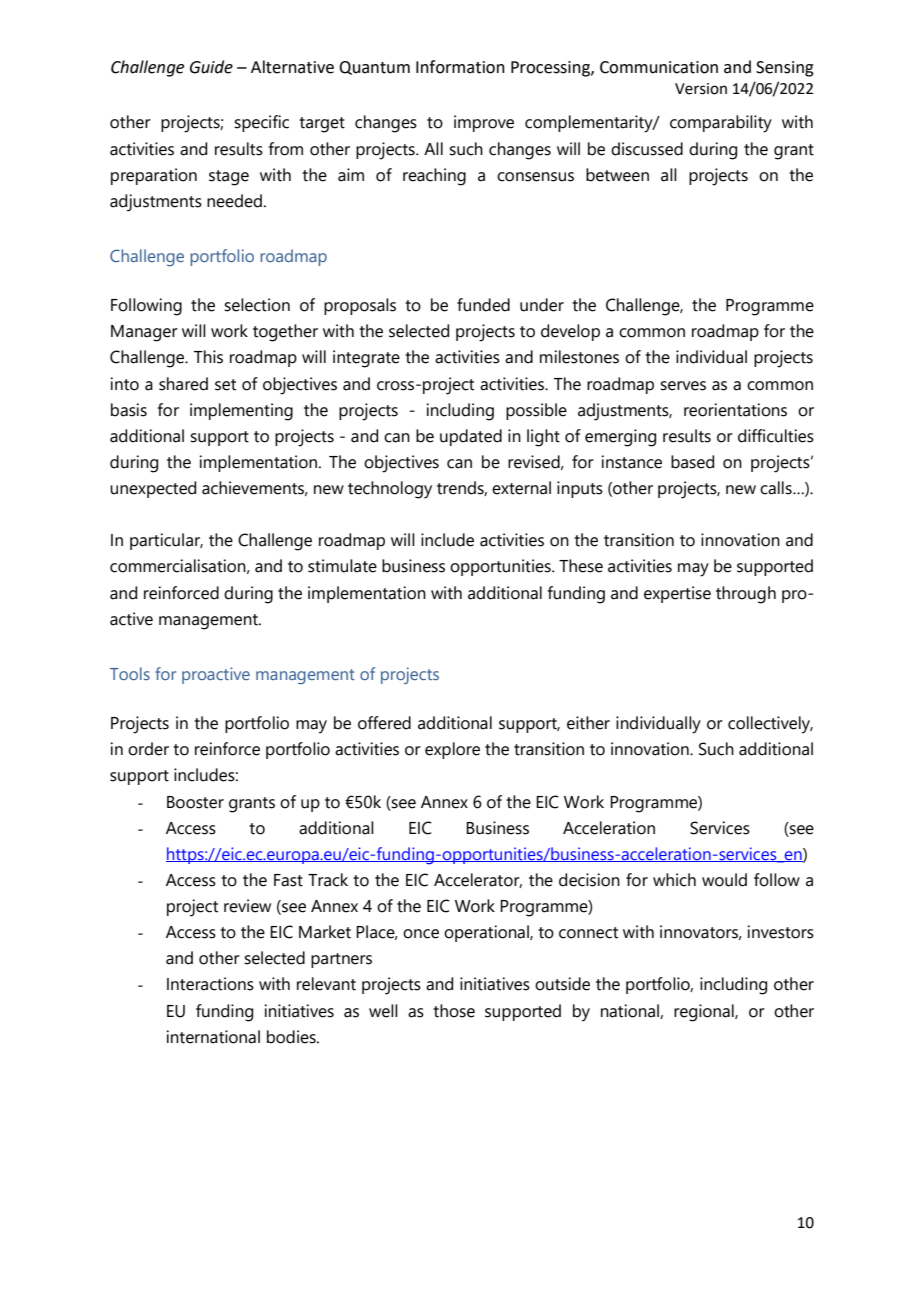 The image size is (924, 1308). What do you see at coordinates (452, 750) in the image?
I see `explore` at bounding box center [452, 750].
